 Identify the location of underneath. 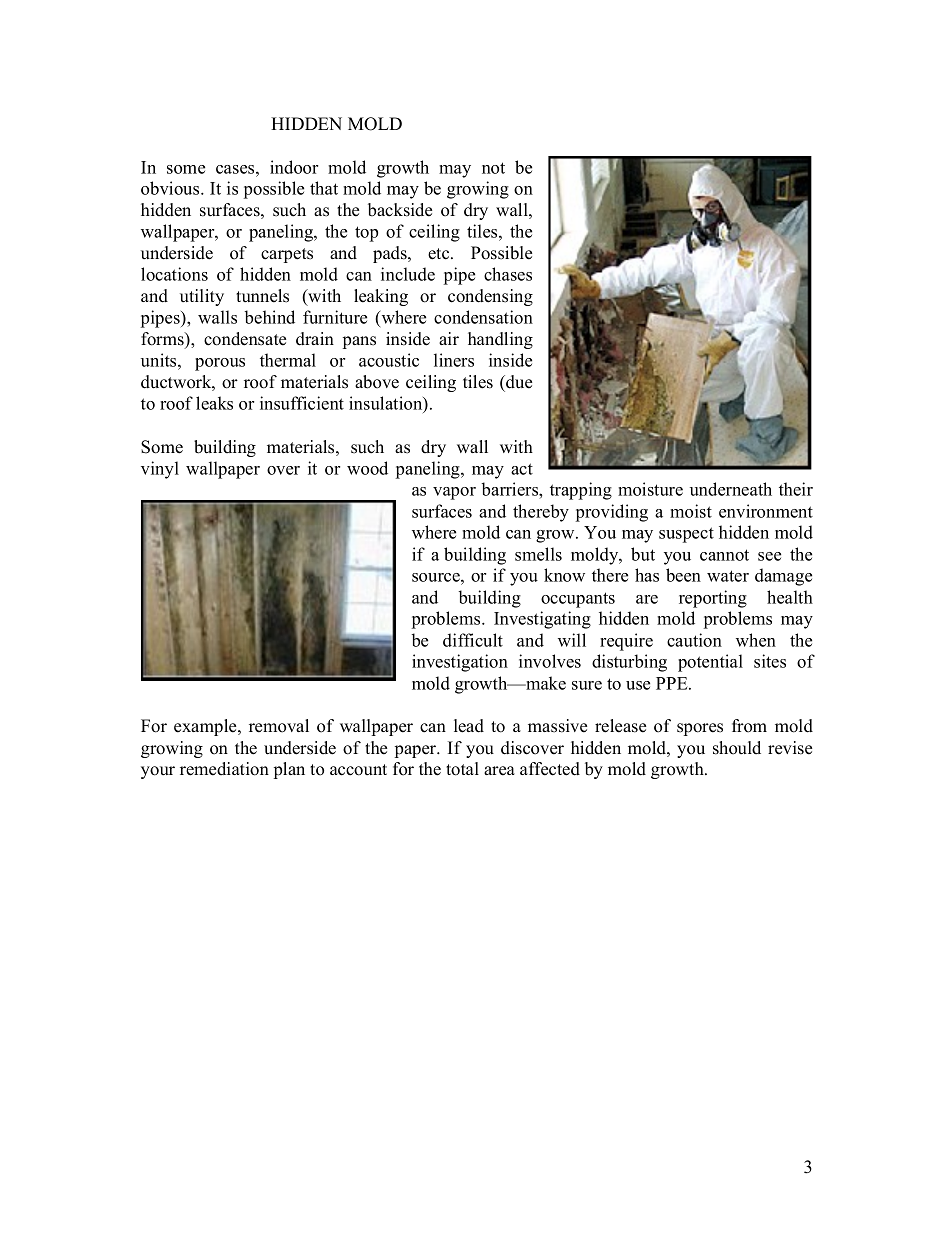
(731, 489).
